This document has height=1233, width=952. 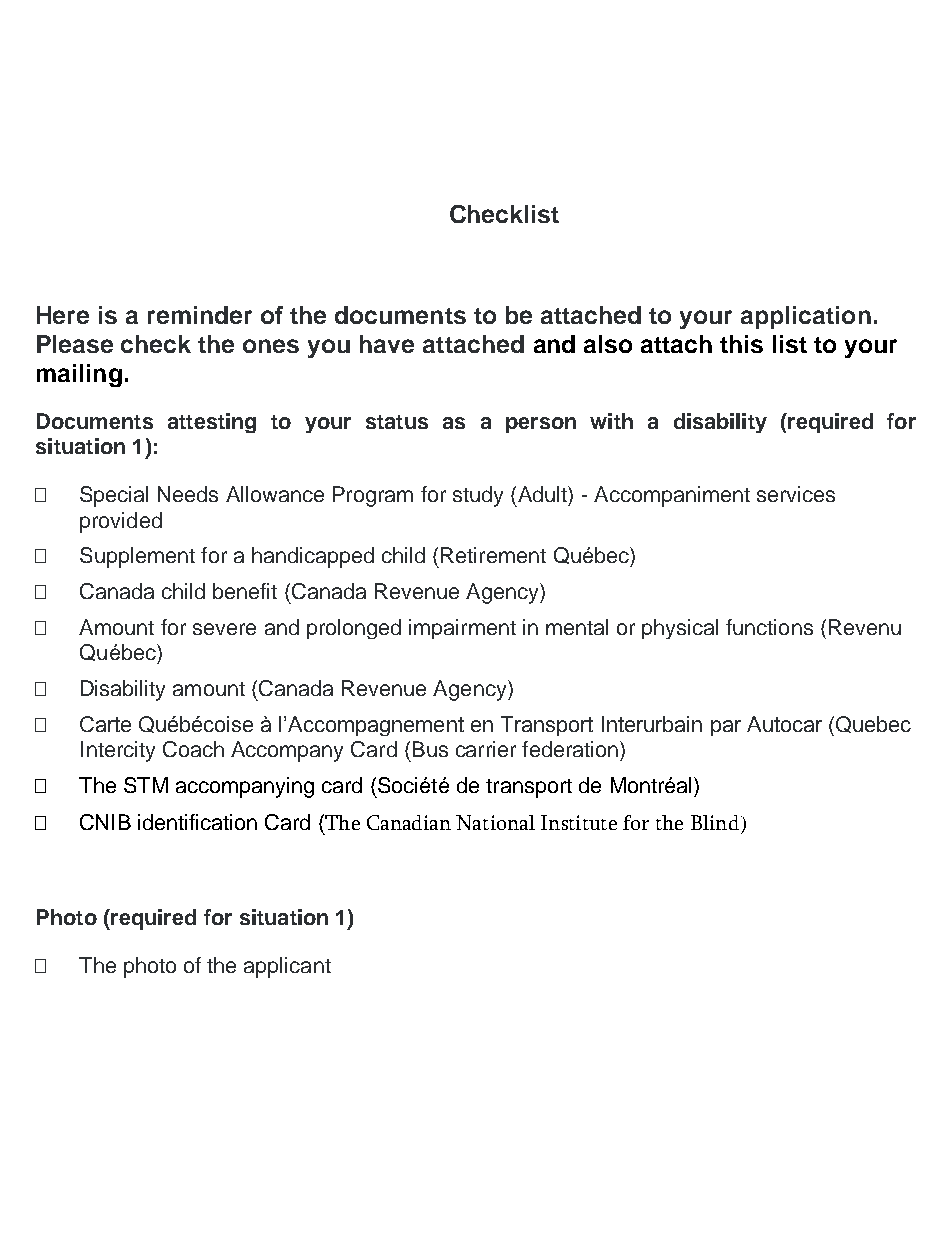 I want to click on reminder, so click(x=200, y=315).
